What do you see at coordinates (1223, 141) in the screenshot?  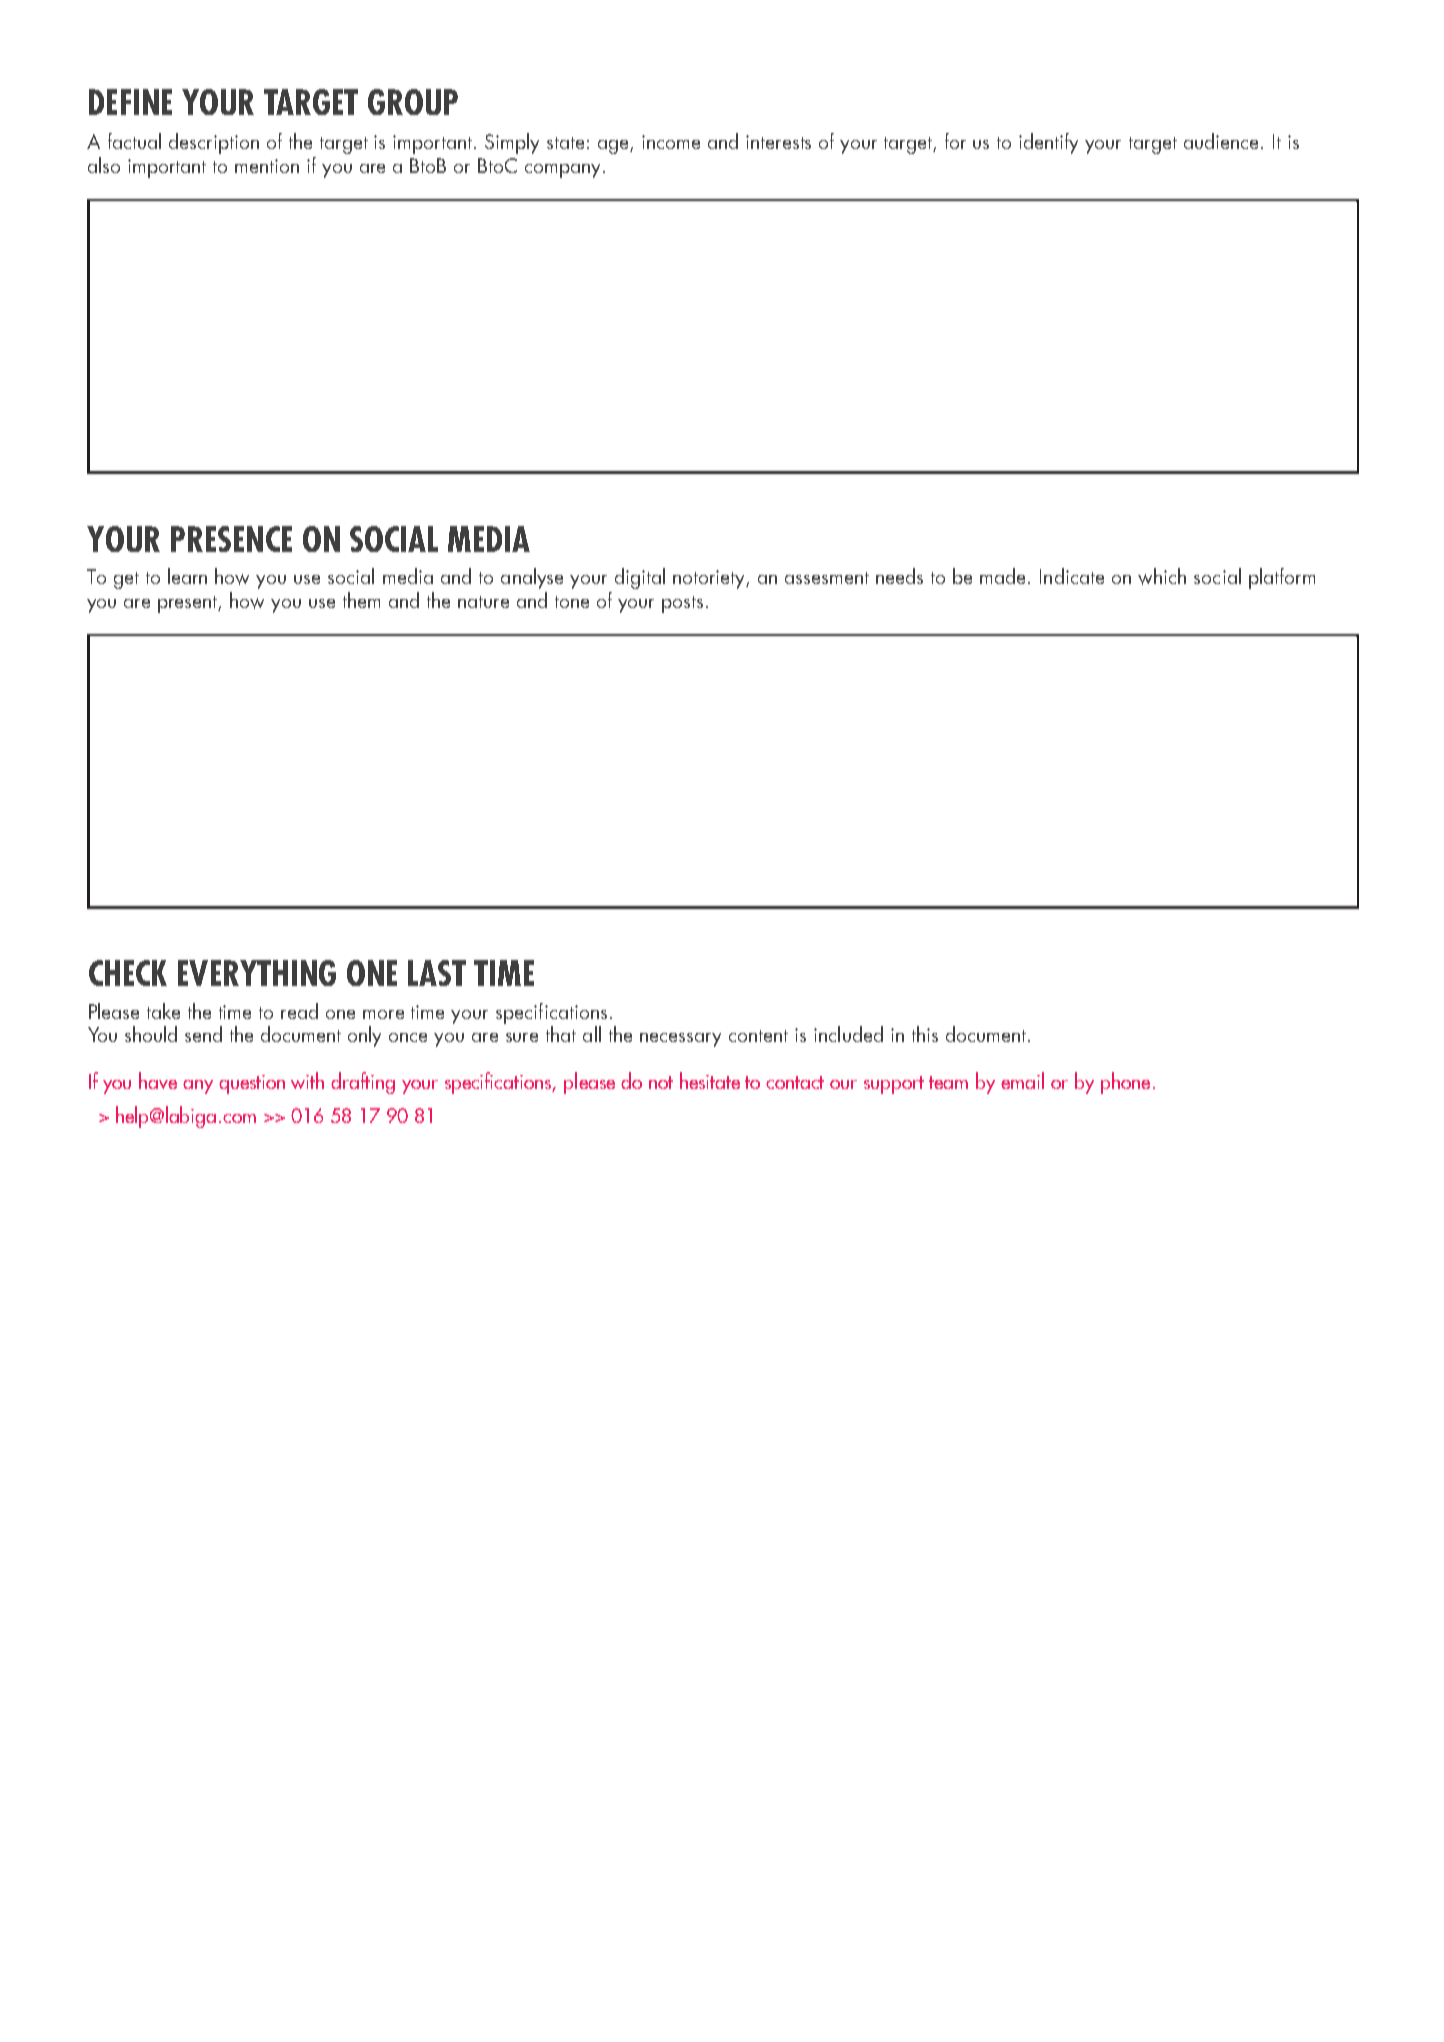 I see `audience` at bounding box center [1223, 141].
